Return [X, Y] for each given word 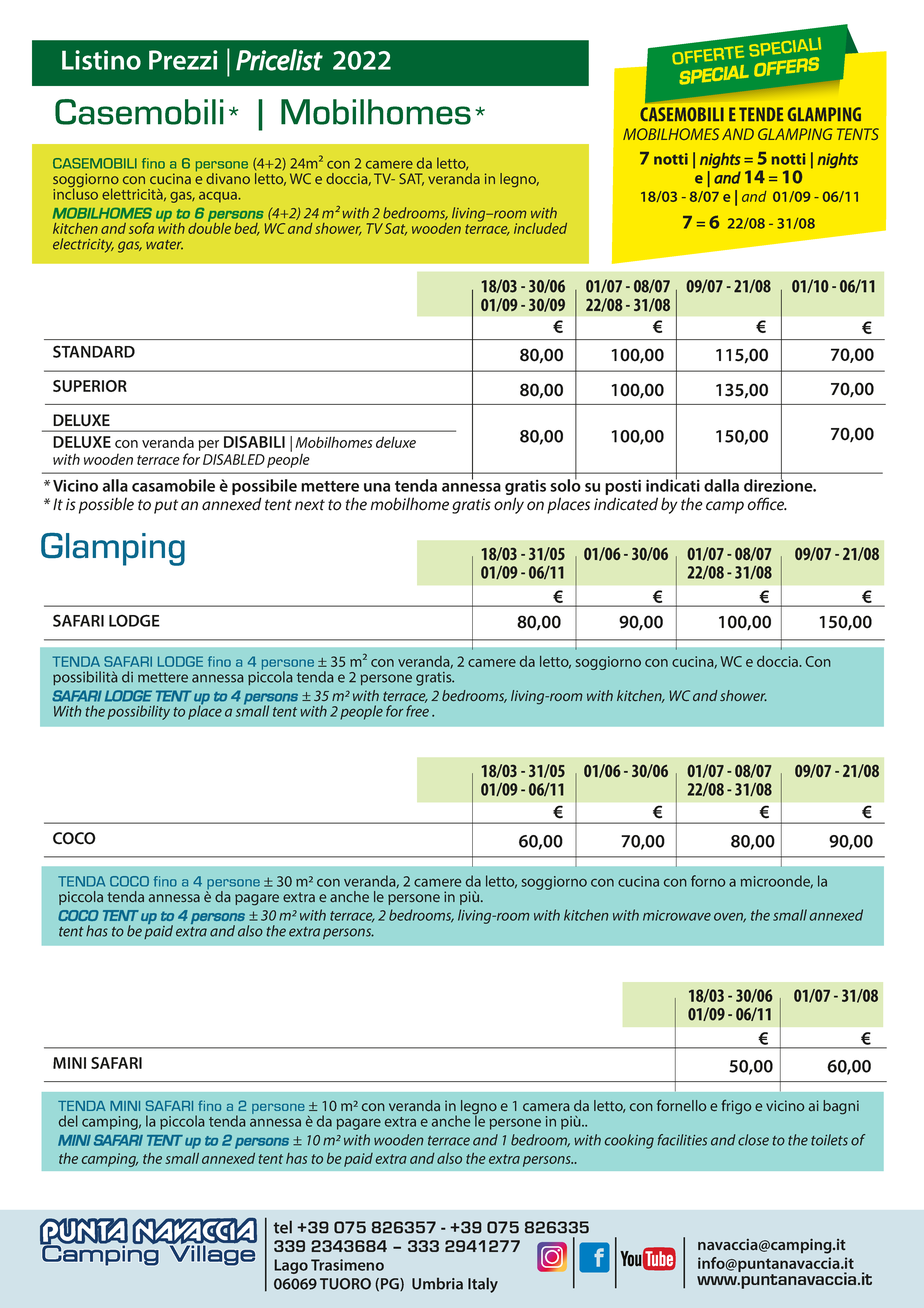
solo [565, 484]
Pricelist [279, 60]
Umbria [437, 1284]
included [540, 228]
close [753, 1140]
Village [212, 1255]
